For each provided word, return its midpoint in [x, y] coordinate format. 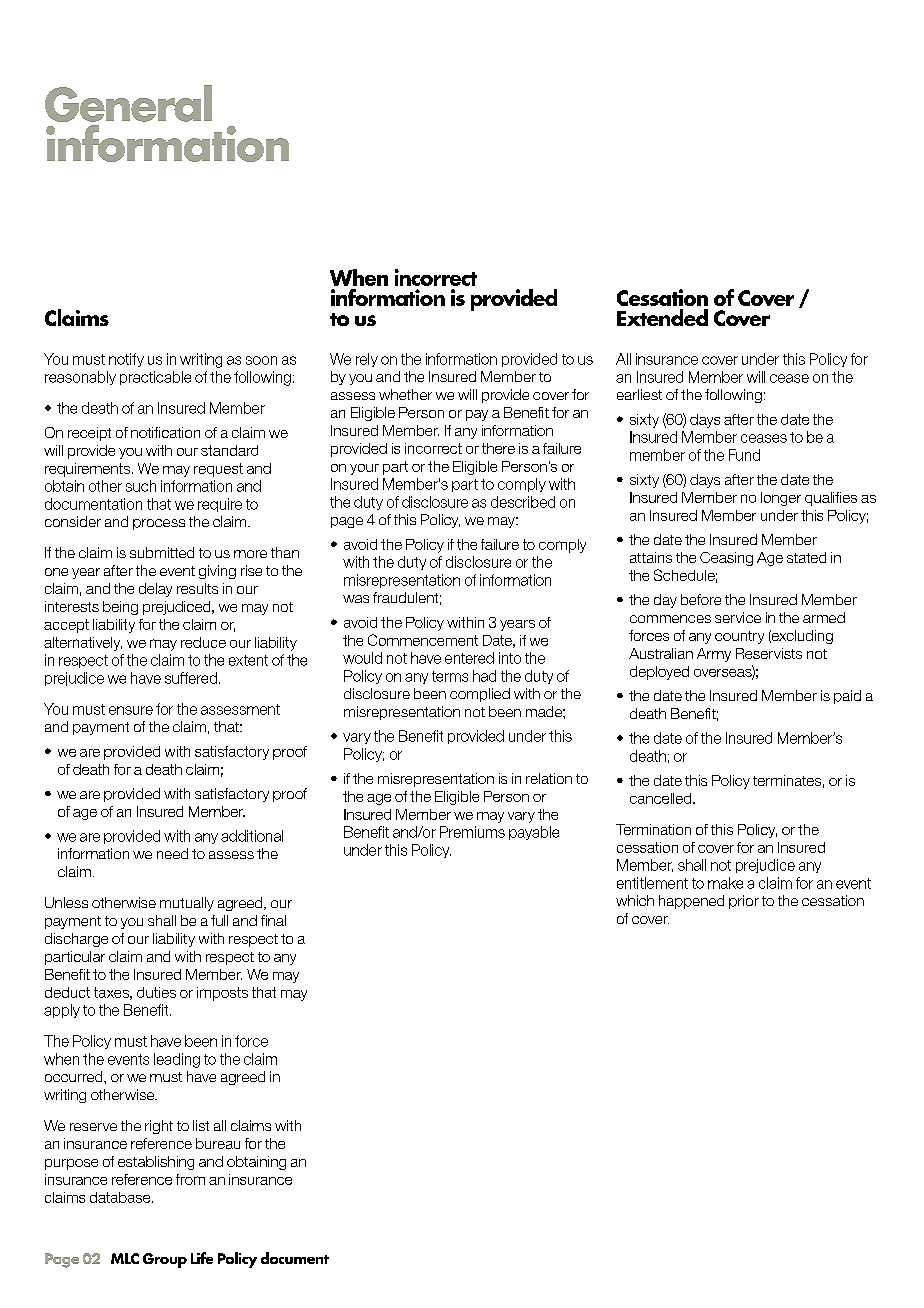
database [121, 1197]
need [172, 853]
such [141, 486]
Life [202, 1258]
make [725, 883]
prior [744, 902]
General [128, 103]
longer [781, 499]
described [523, 502]
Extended [662, 317]
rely [367, 360]
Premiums [472, 832]
